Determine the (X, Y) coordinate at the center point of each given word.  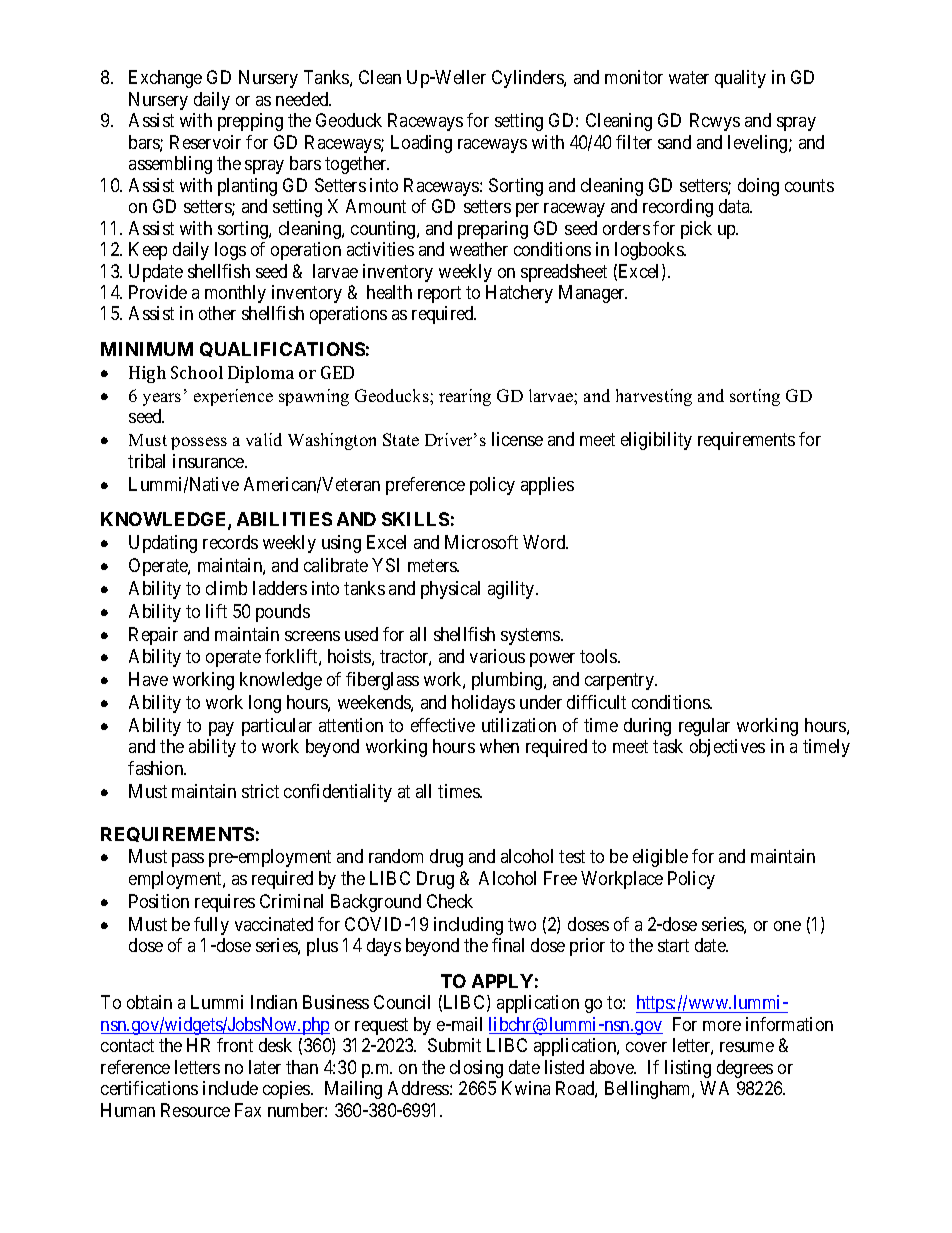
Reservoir (205, 142)
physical (450, 590)
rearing (465, 397)
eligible (660, 858)
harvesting (654, 397)
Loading (421, 144)
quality (740, 79)
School (197, 372)
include (230, 1088)
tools (599, 656)
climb (226, 588)
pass (188, 860)
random (396, 856)
